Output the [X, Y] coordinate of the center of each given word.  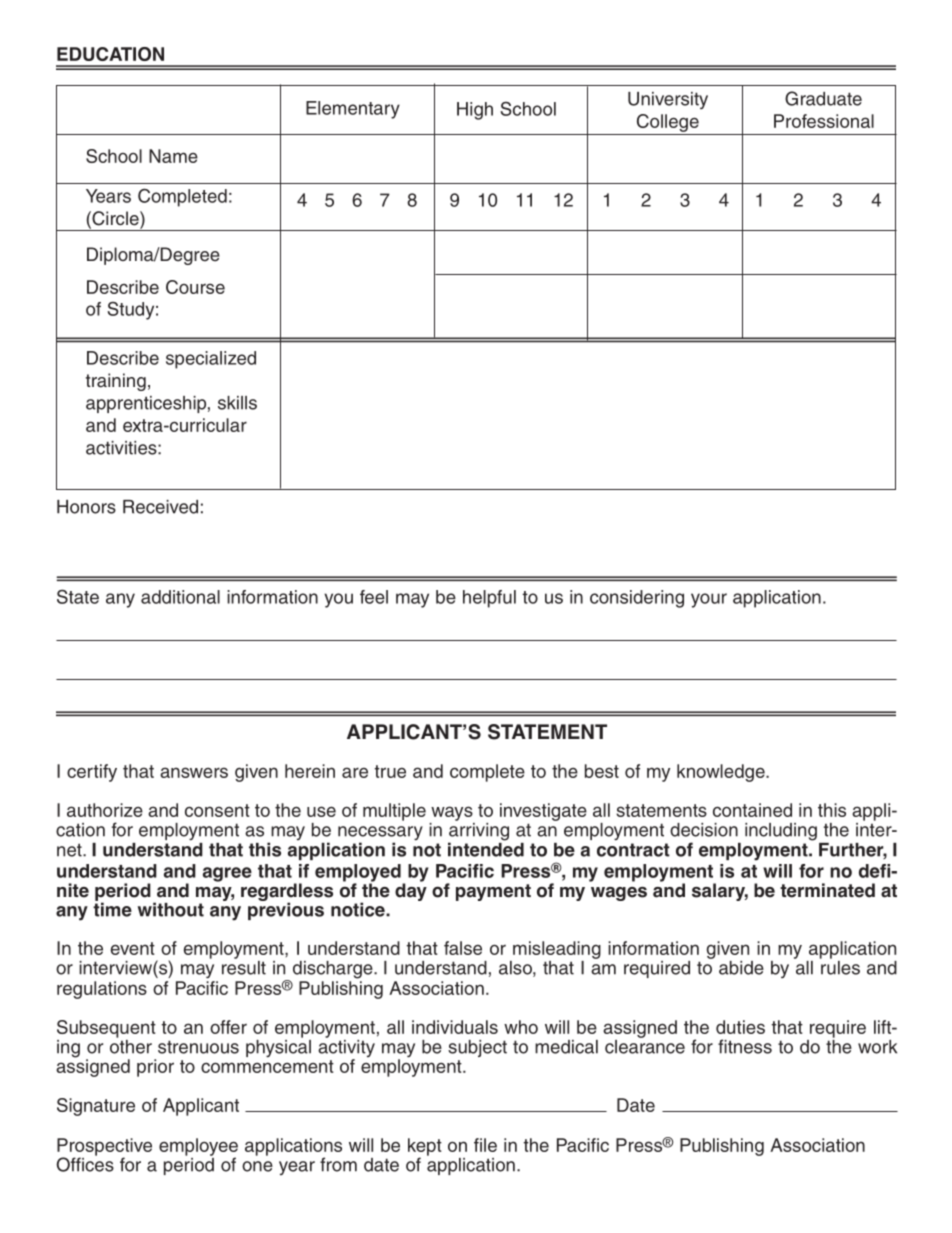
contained [752, 810]
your [709, 600]
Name [173, 156]
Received [160, 507]
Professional [824, 121]
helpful [489, 599]
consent [217, 810]
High [475, 111]
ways [452, 813]
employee [198, 1148]
